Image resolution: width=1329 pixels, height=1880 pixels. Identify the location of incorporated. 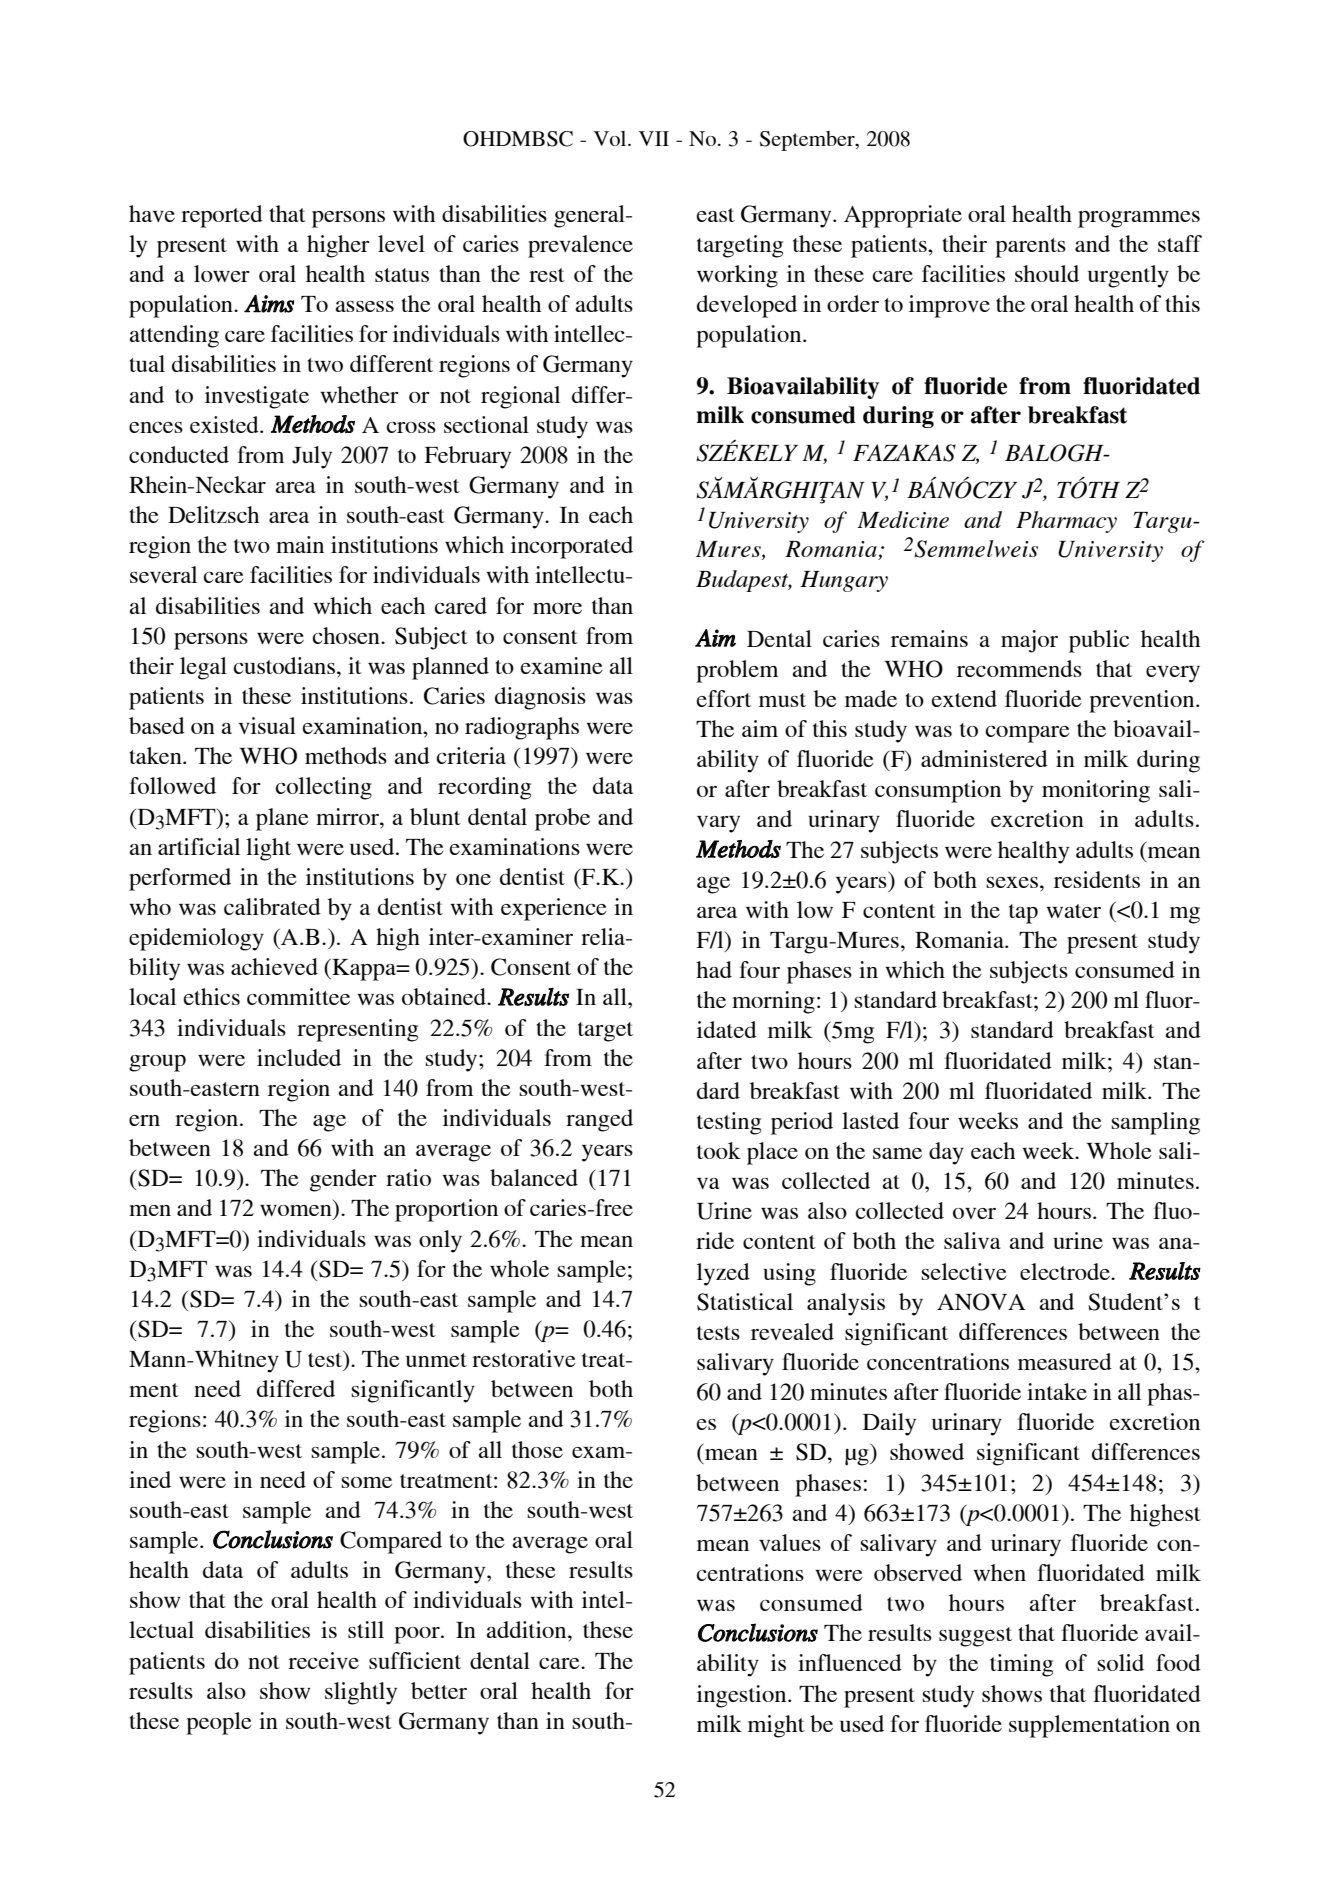
(572, 547).
